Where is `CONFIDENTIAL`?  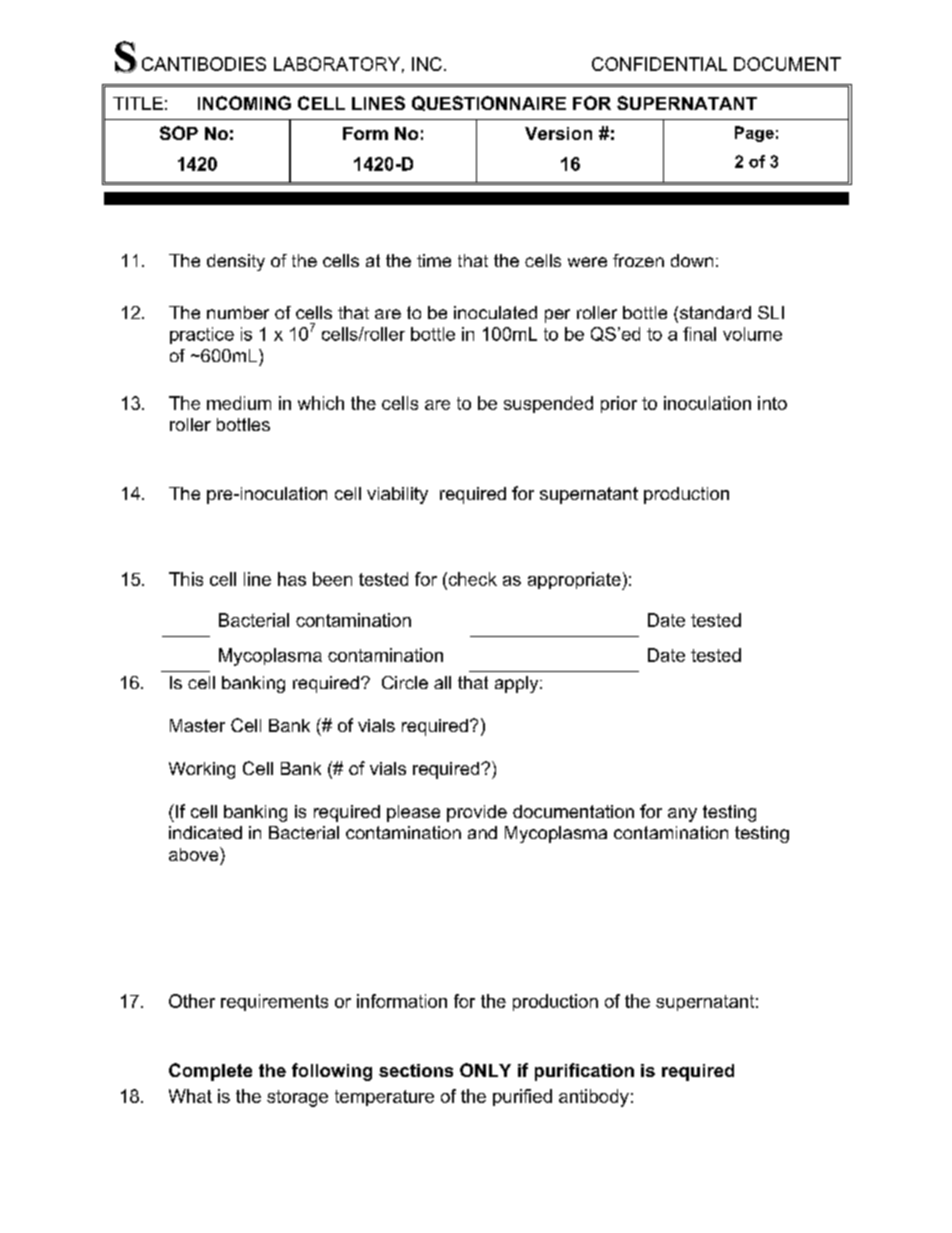 CONFIDENTIAL is located at coordinates (659, 64).
